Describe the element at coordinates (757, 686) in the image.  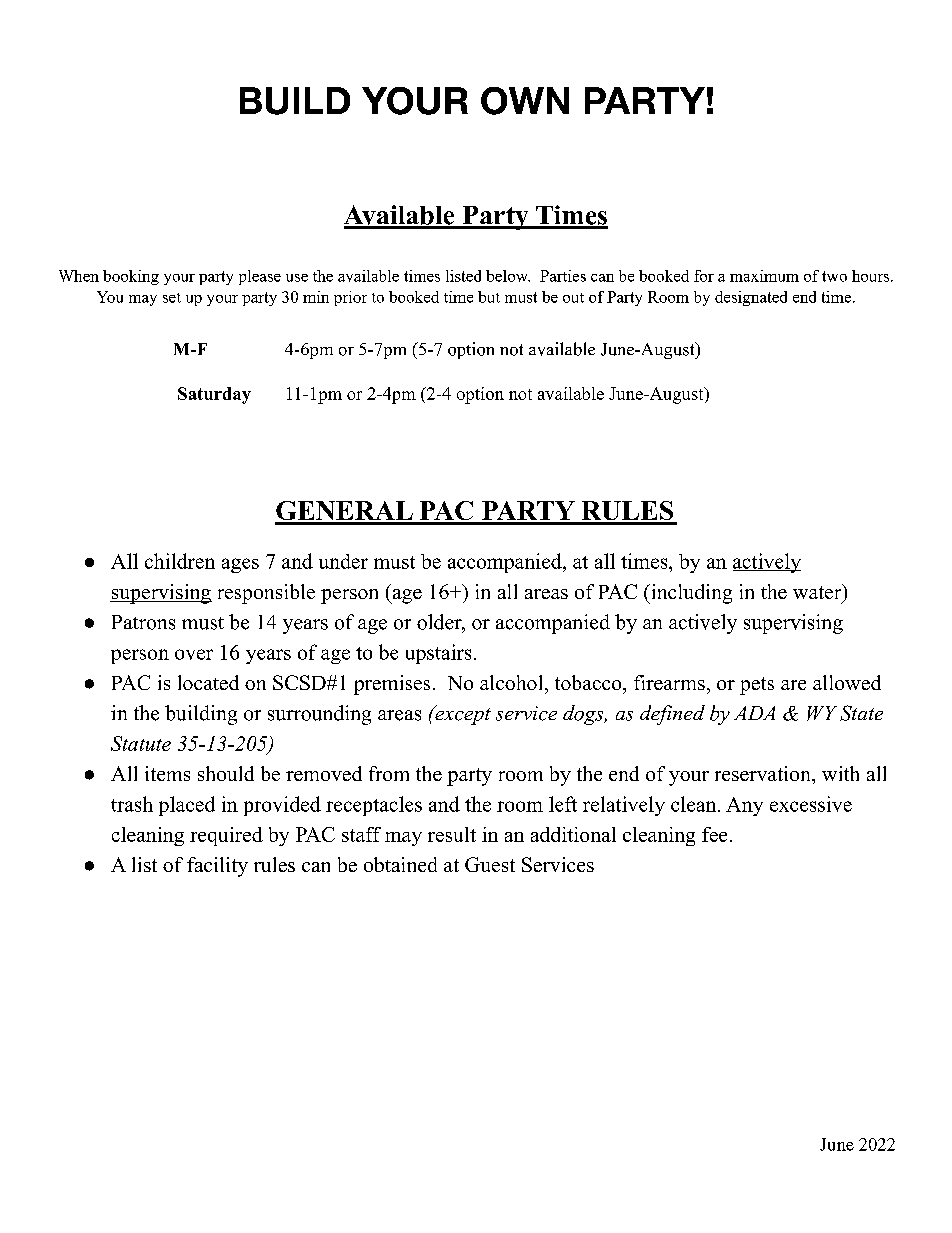
I see `pets` at that location.
